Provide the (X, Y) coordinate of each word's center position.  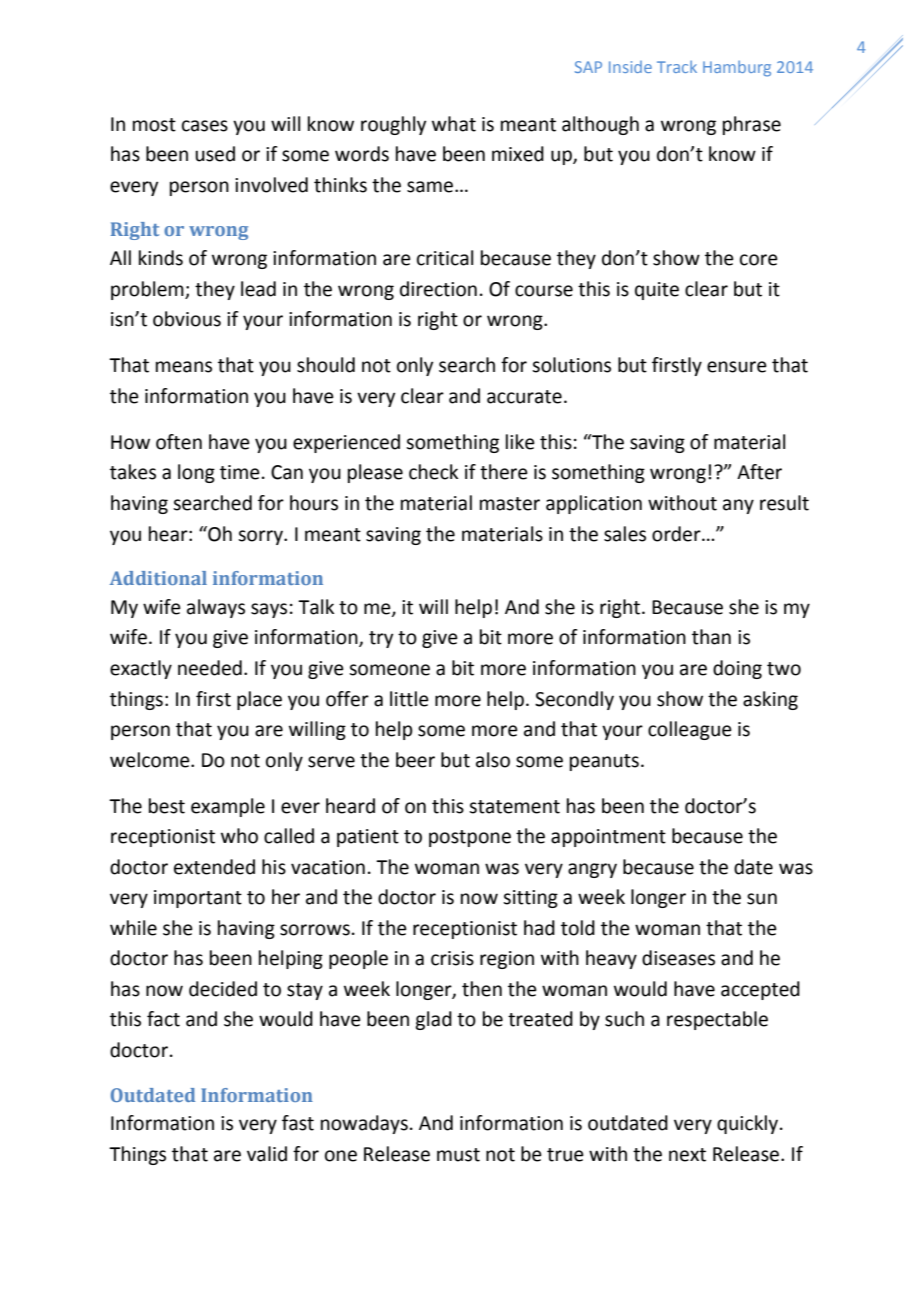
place (259, 700)
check (433, 472)
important (198, 899)
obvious (187, 319)
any (738, 506)
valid (267, 1154)
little (409, 699)
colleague (690, 730)
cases (205, 126)
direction (438, 289)
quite (657, 291)
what (454, 124)
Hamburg (737, 69)
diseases (678, 958)
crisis (452, 958)
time (240, 472)
